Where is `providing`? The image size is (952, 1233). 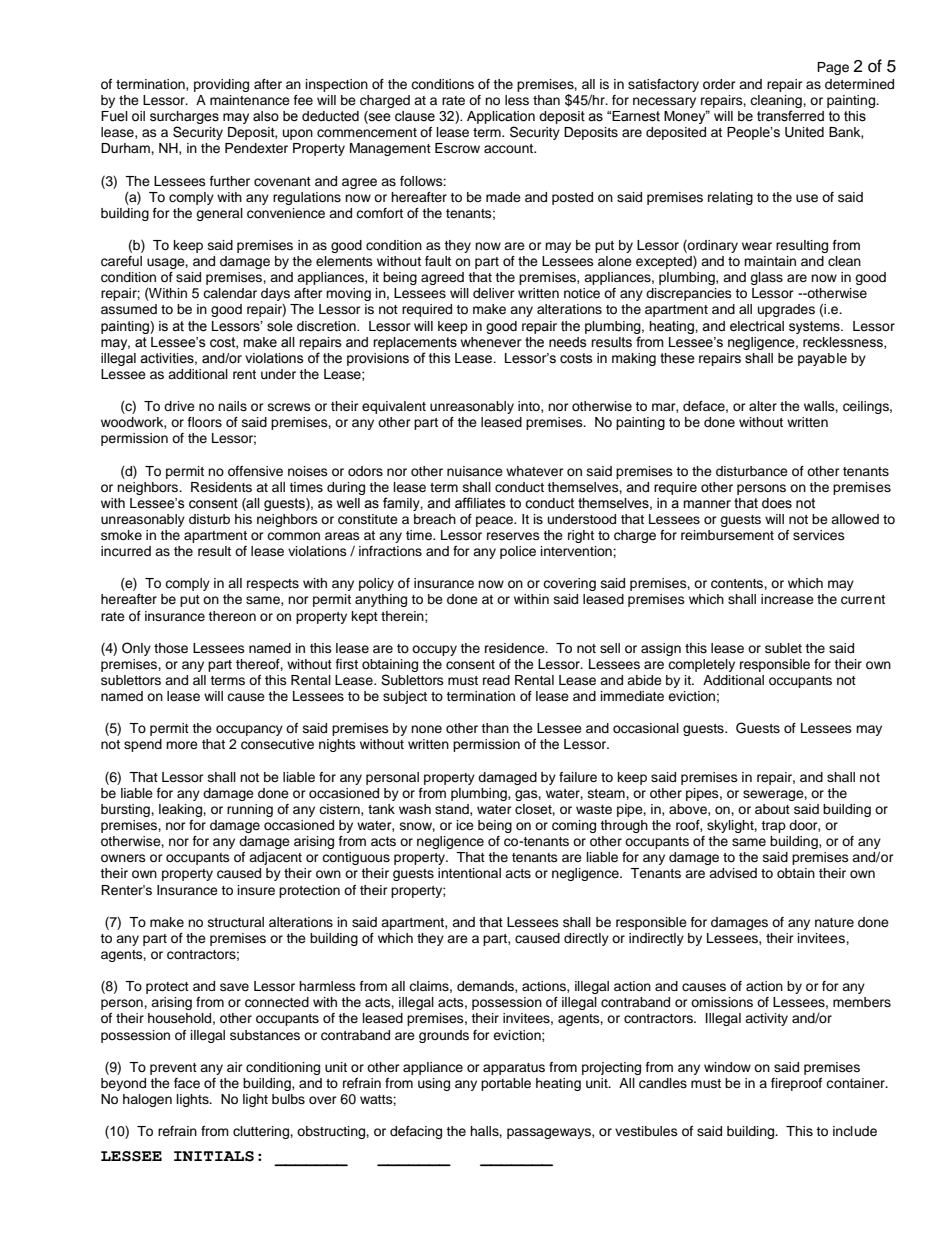 providing is located at coordinates (221, 85).
